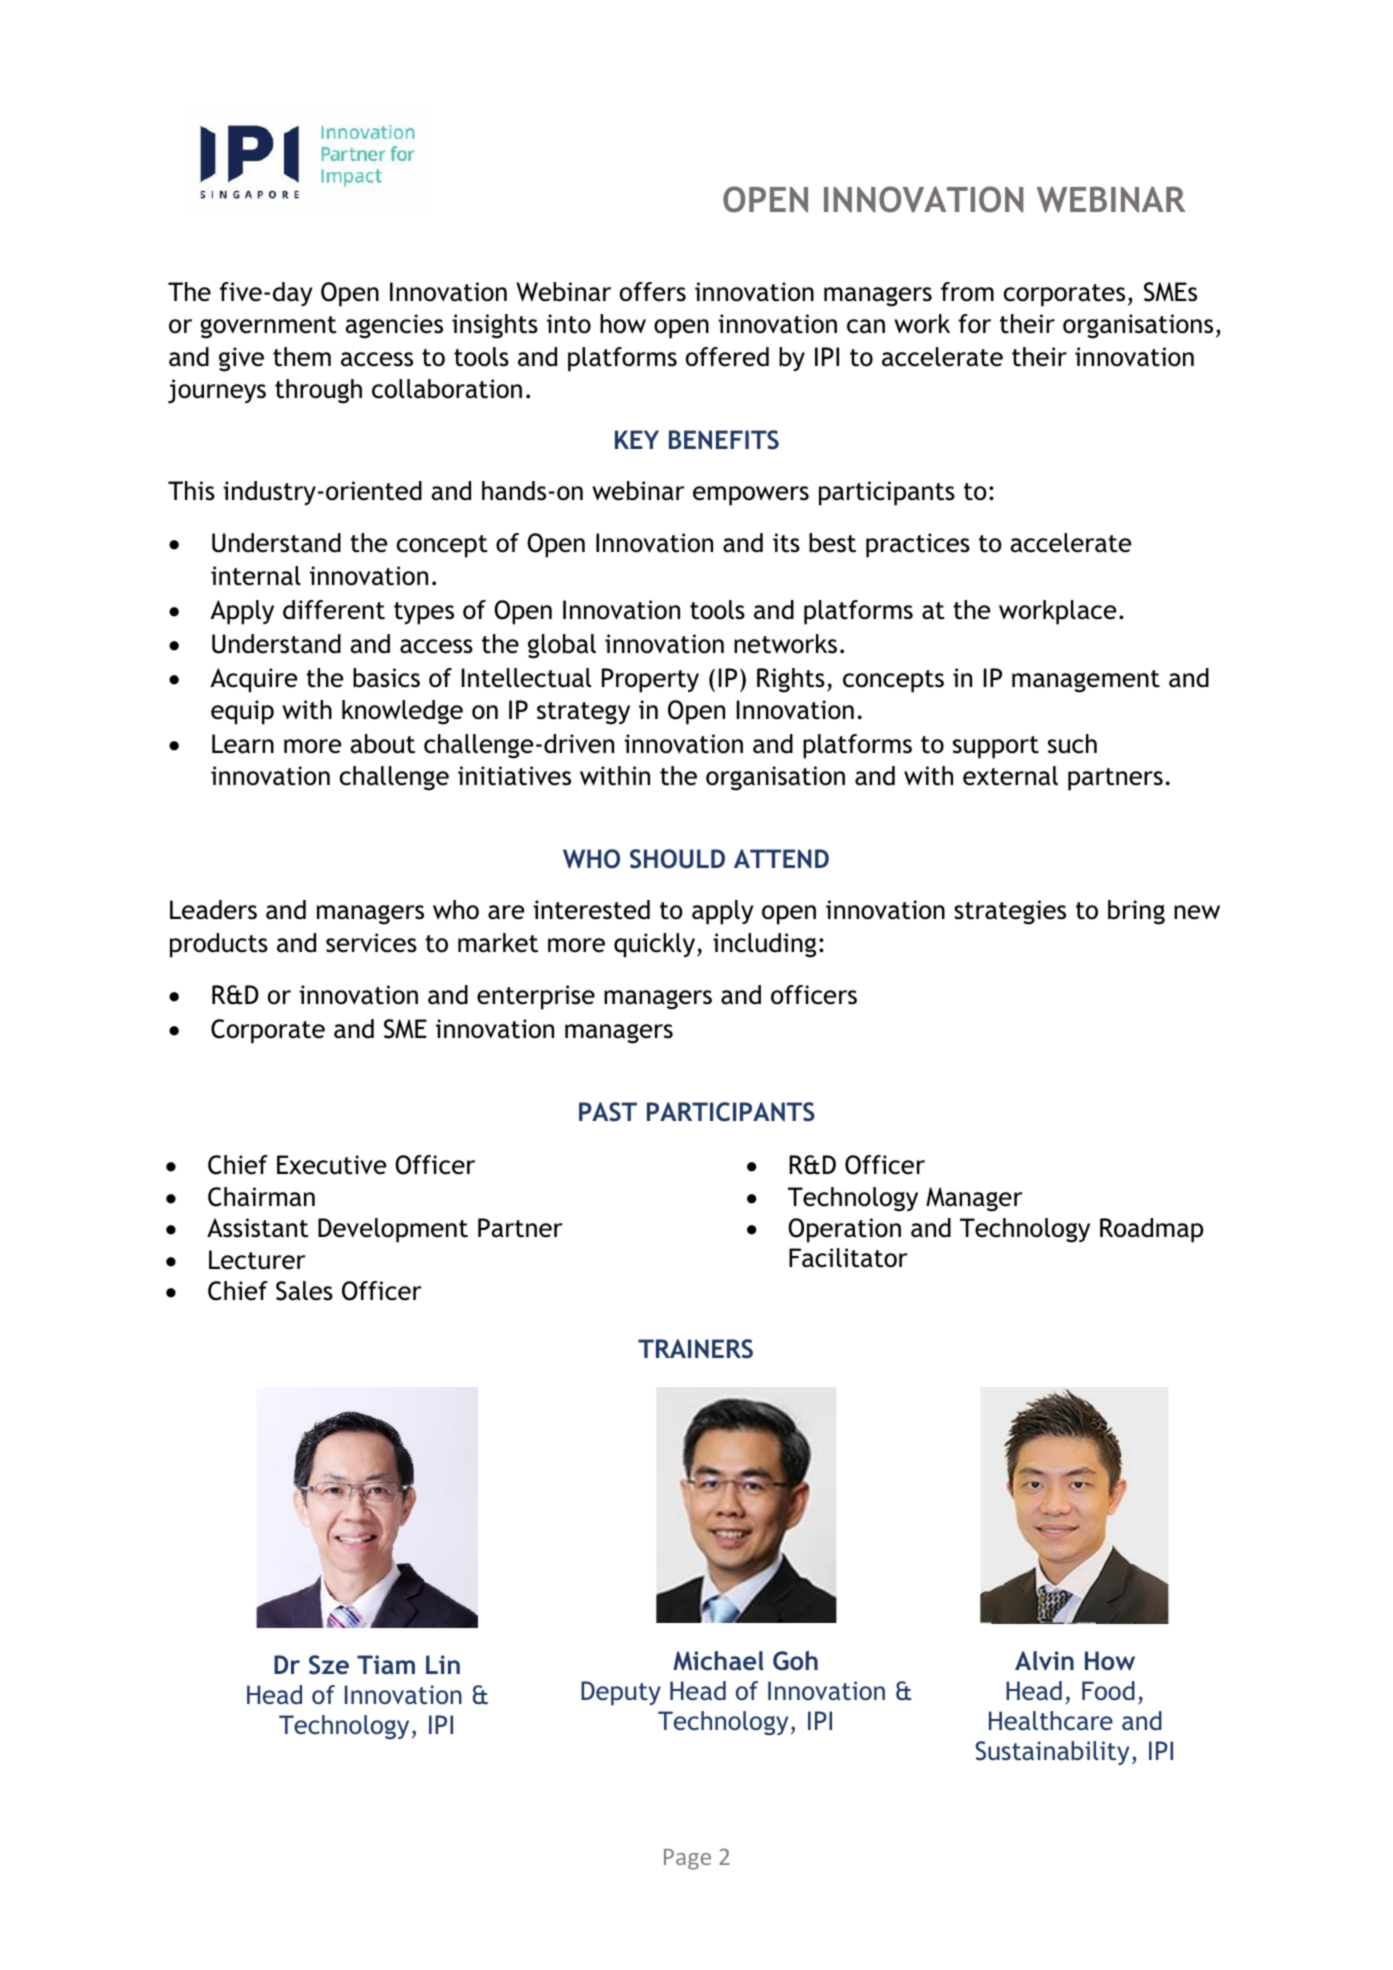 The height and width of the screenshot is (1970, 1393). I want to click on offered, so click(727, 357).
